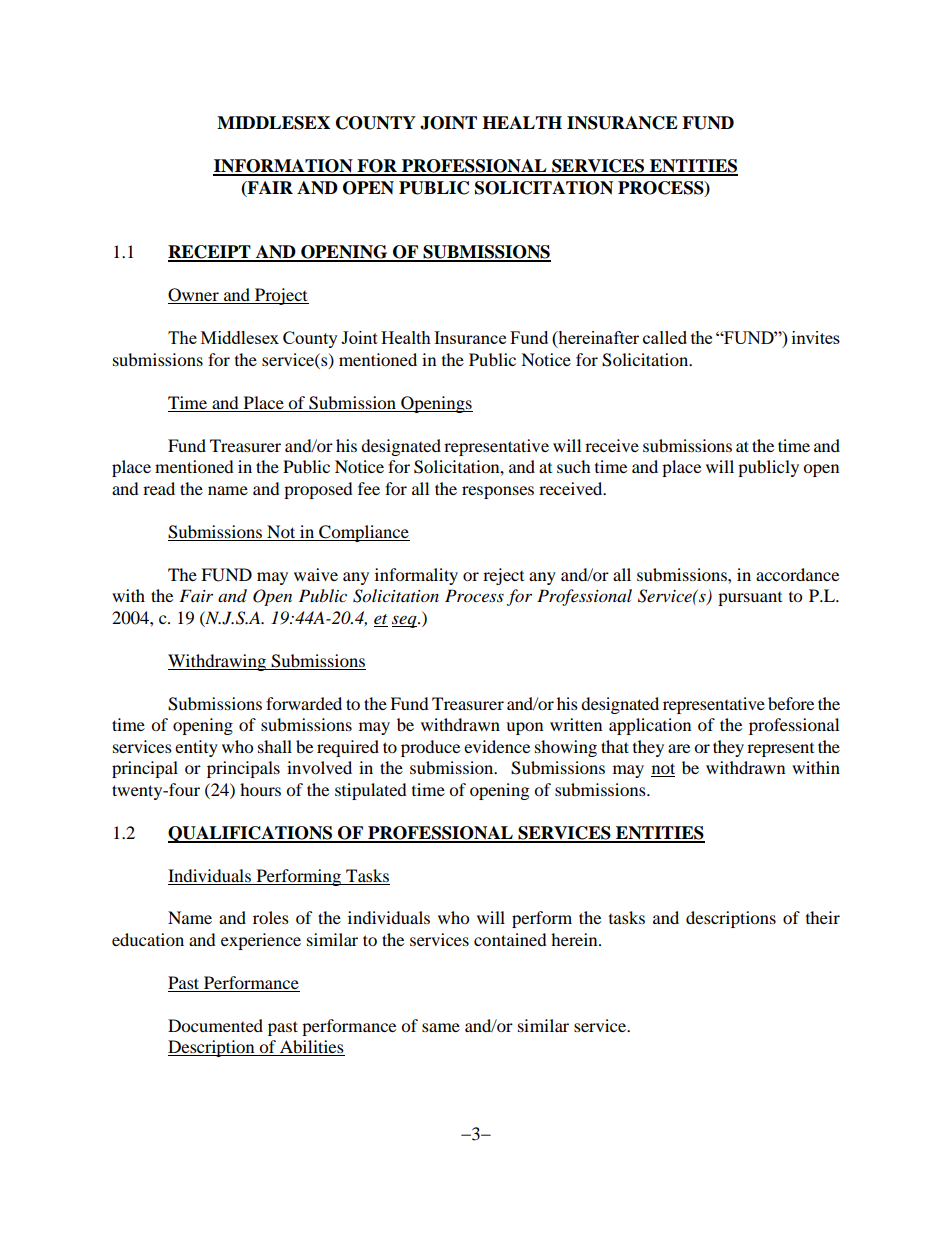  I want to click on evidence, so click(497, 746).
